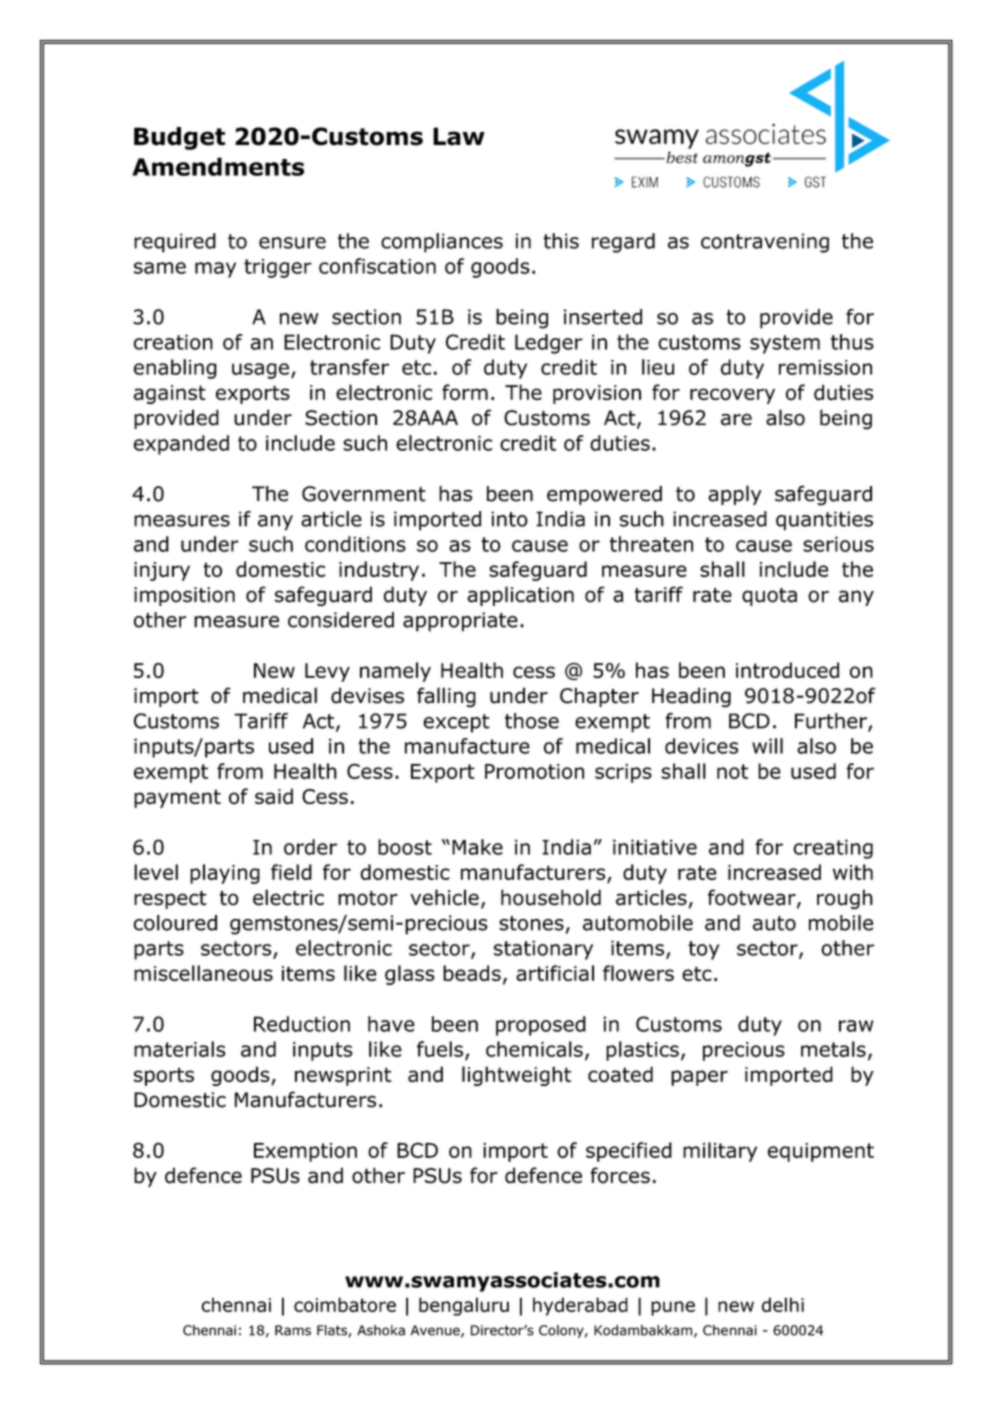 Image resolution: width=992 pixels, height=1404 pixels. I want to click on those, so click(532, 721).
